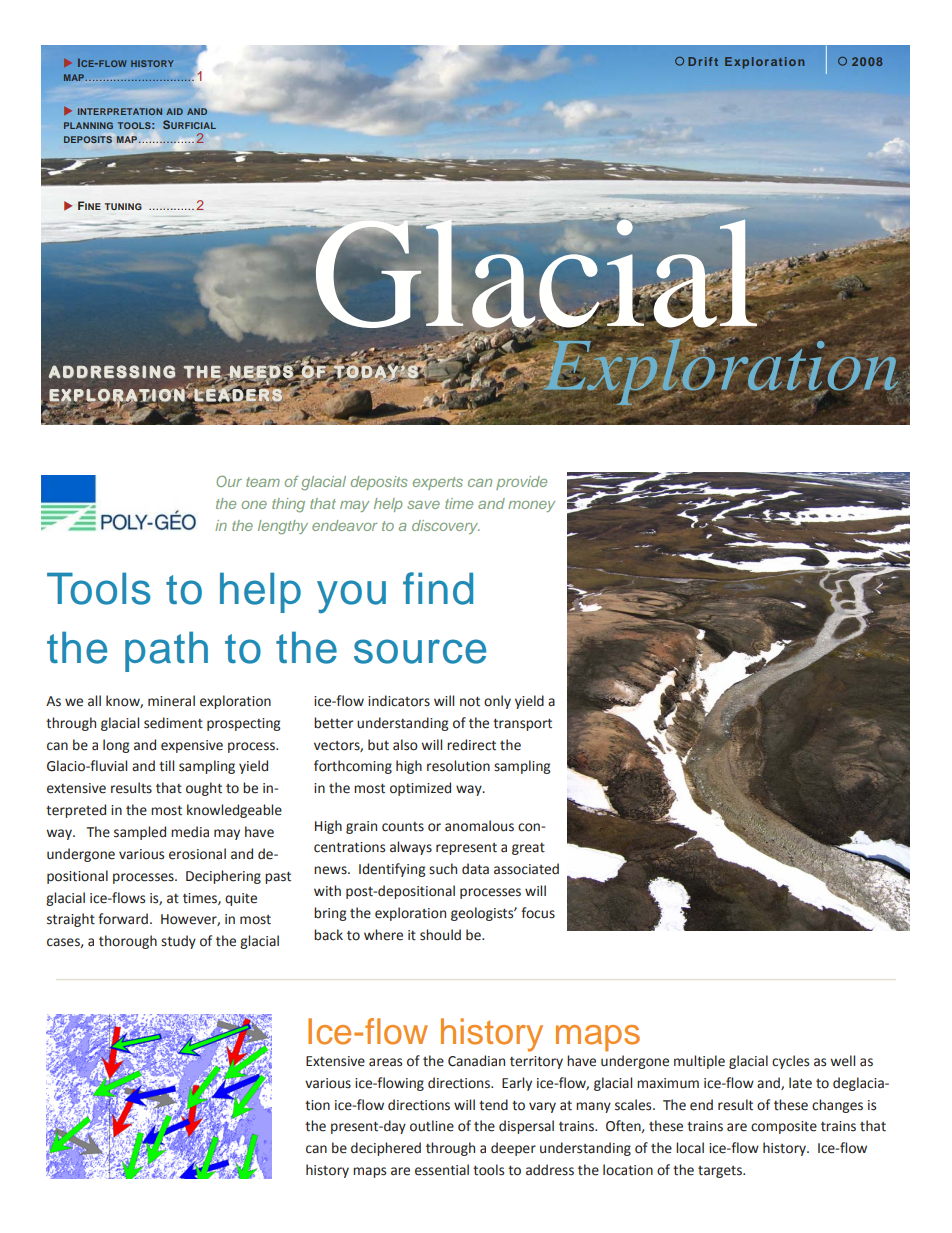 The image size is (952, 1233). What do you see at coordinates (174, 111) in the screenshot?
I see `AID` at bounding box center [174, 111].
